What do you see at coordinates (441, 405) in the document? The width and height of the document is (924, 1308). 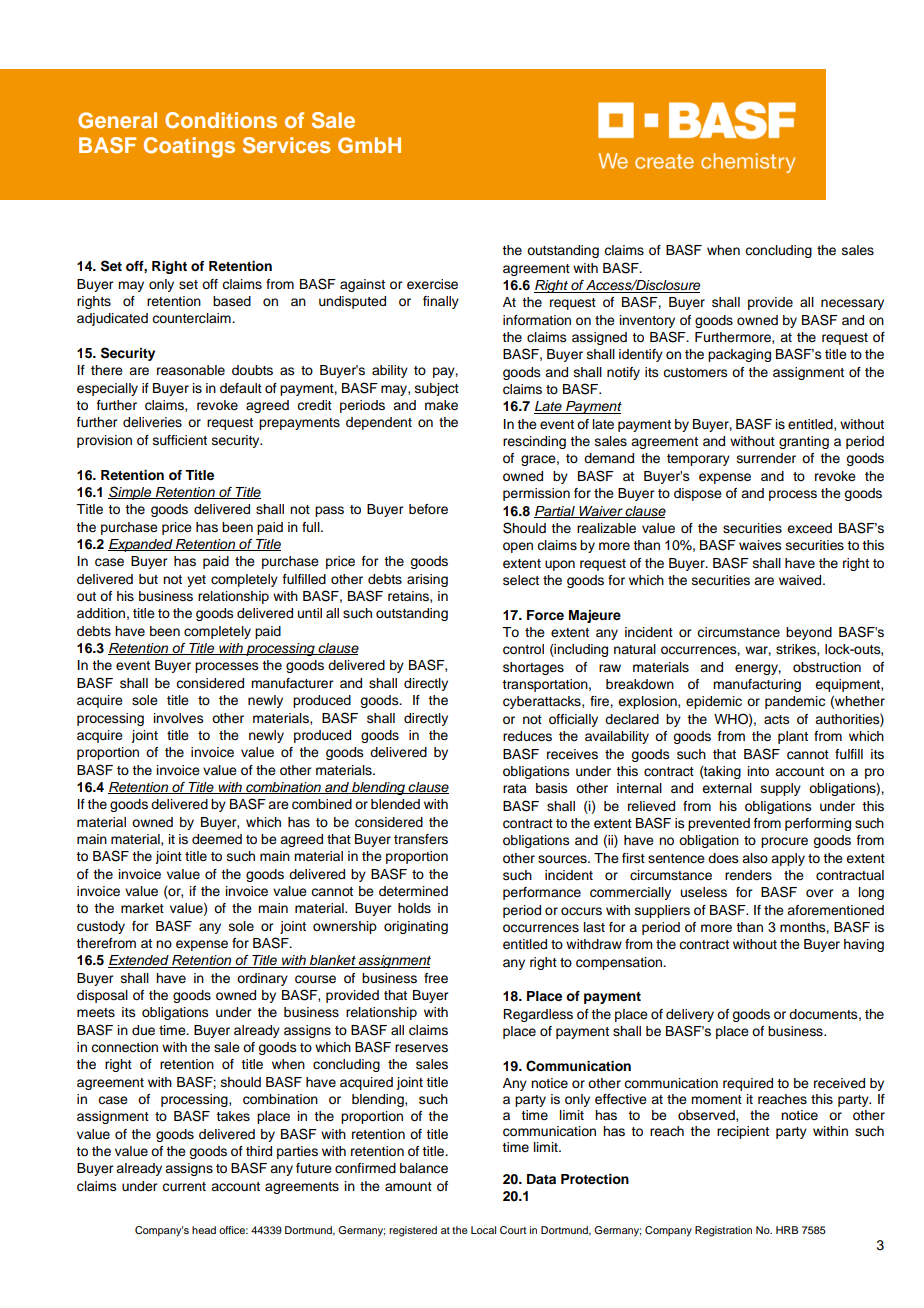 I see `make` at bounding box center [441, 405].
